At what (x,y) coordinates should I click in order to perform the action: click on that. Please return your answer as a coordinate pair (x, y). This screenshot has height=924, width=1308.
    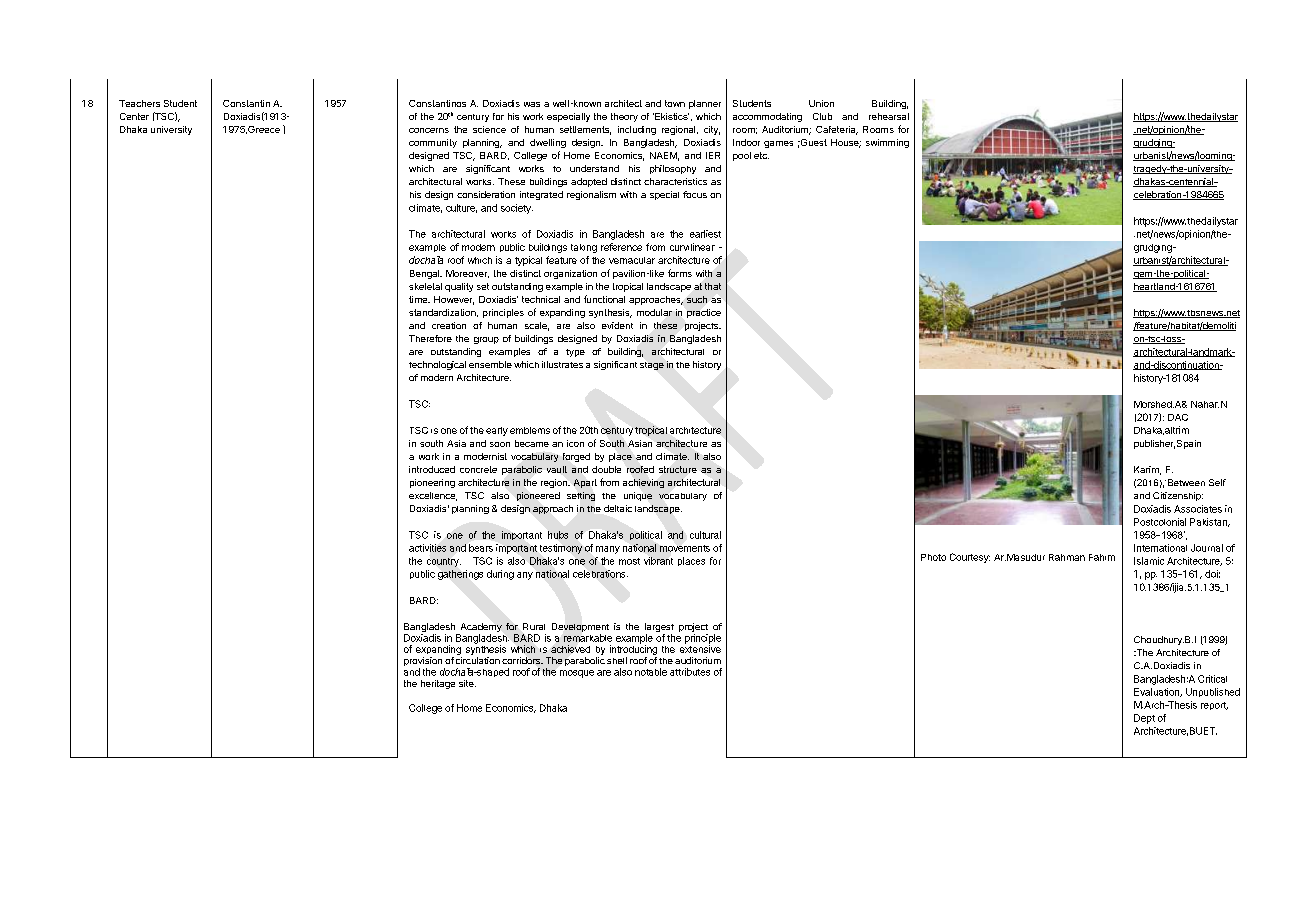
    Looking at the image, I should click on (713, 286).
